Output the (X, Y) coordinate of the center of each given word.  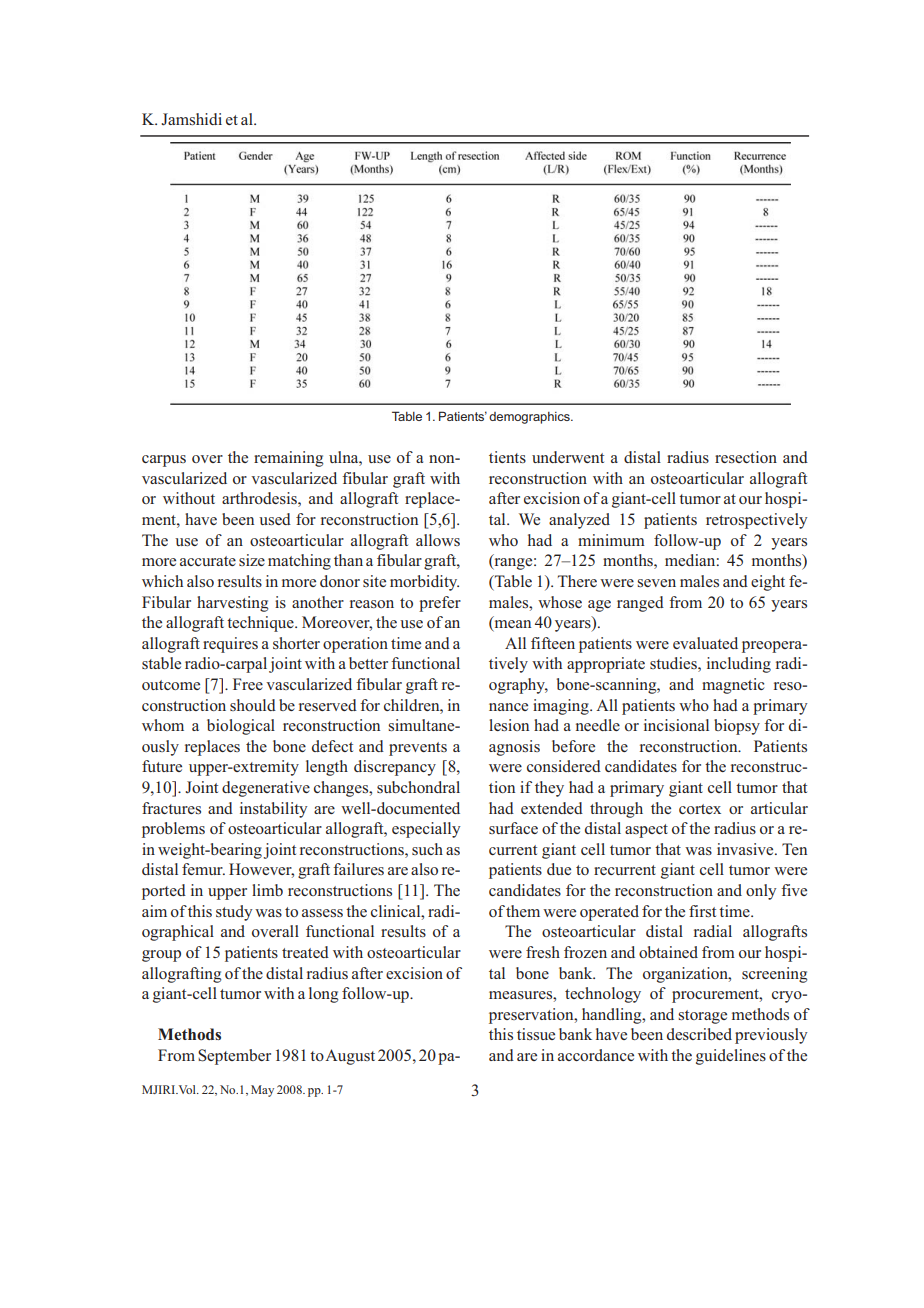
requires (230, 645)
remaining (289, 459)
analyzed (579, 521)
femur (203, 869)
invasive (746, 849)
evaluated (705, 643)
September (234, 1057)
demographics (530, 418)
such (427, 849)
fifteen (553, 643)
